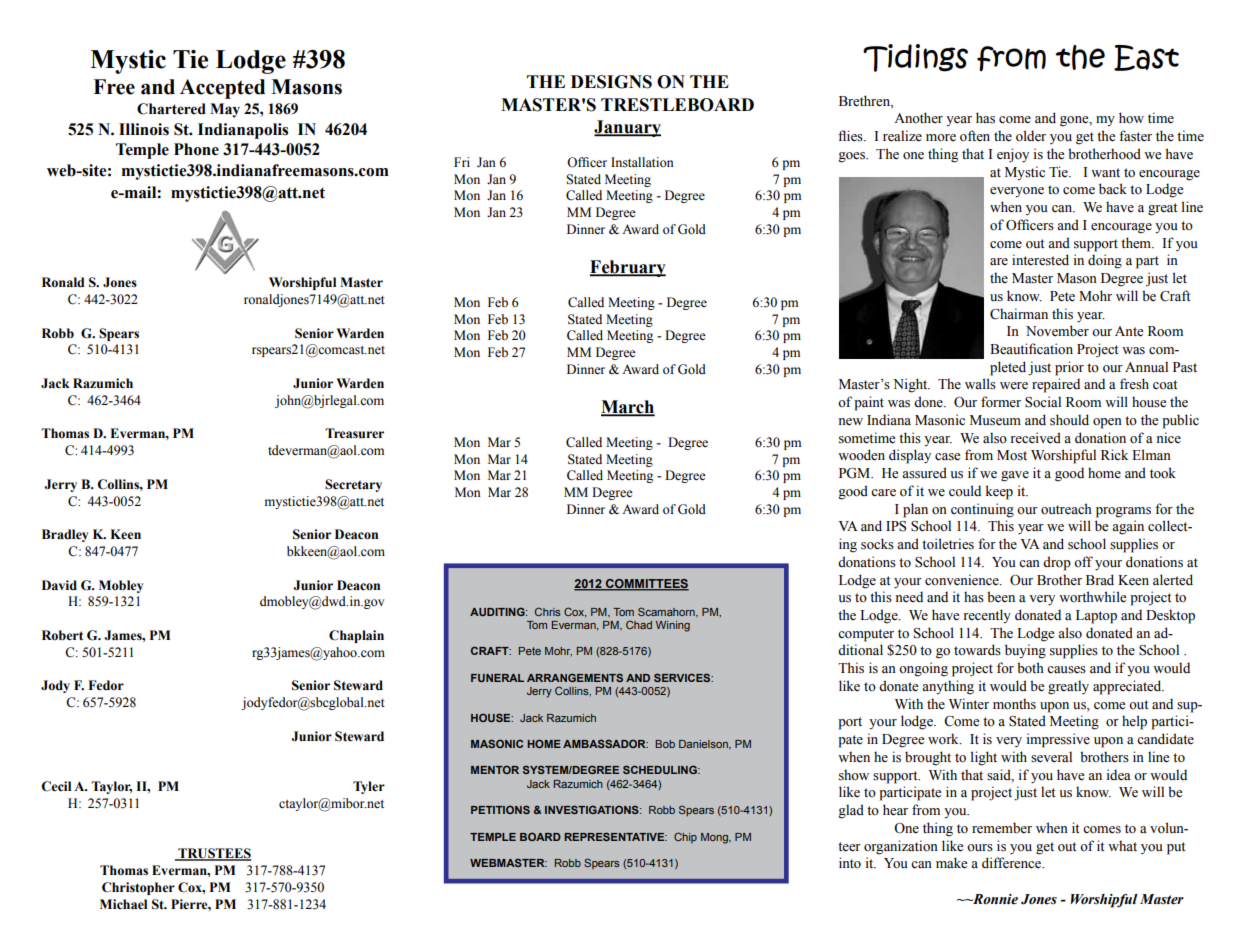  Describe the element at coordinates (611, 82) in the image. I see `DESIGNS` at that location.
